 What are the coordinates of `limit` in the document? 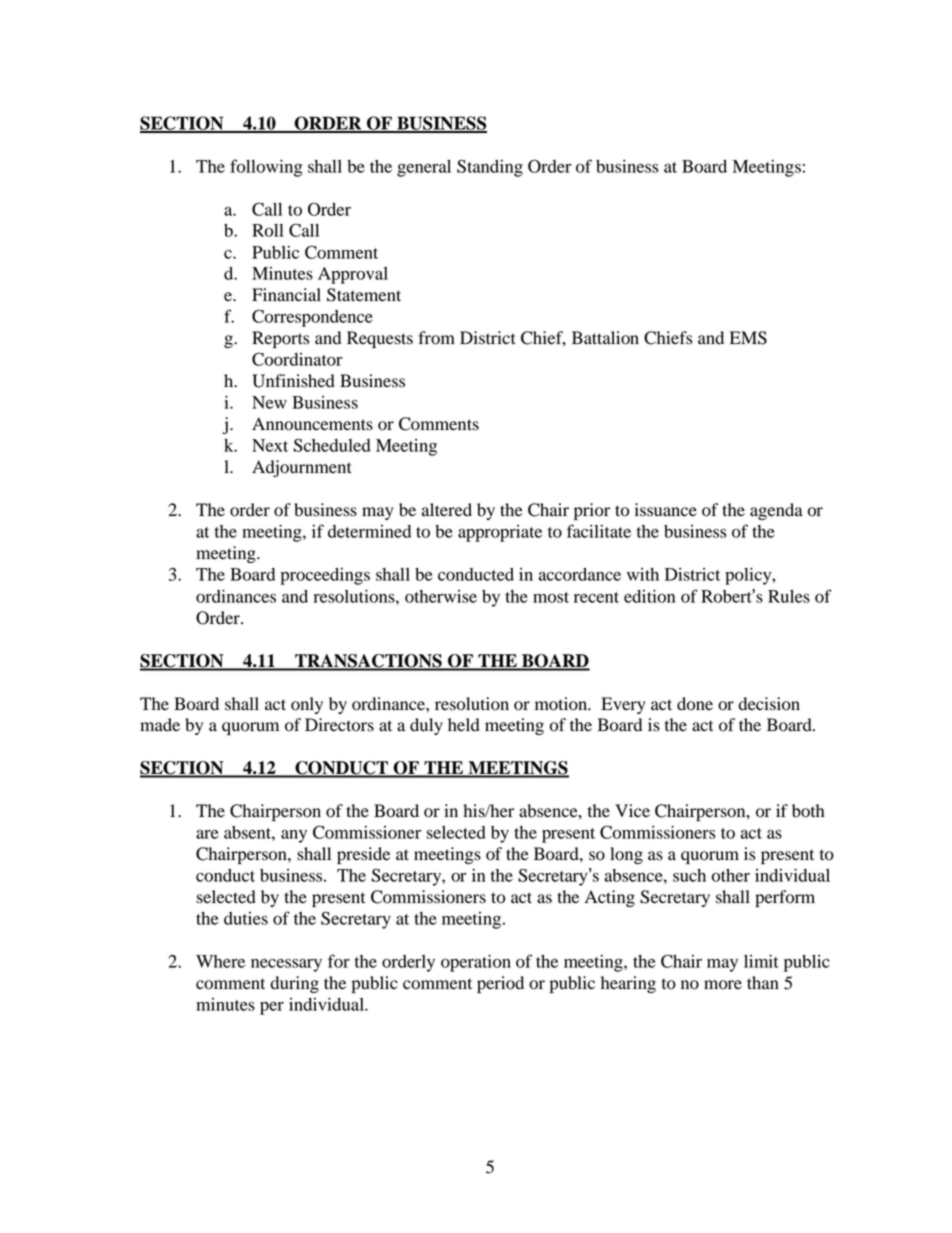 It's located at (761, 961).
